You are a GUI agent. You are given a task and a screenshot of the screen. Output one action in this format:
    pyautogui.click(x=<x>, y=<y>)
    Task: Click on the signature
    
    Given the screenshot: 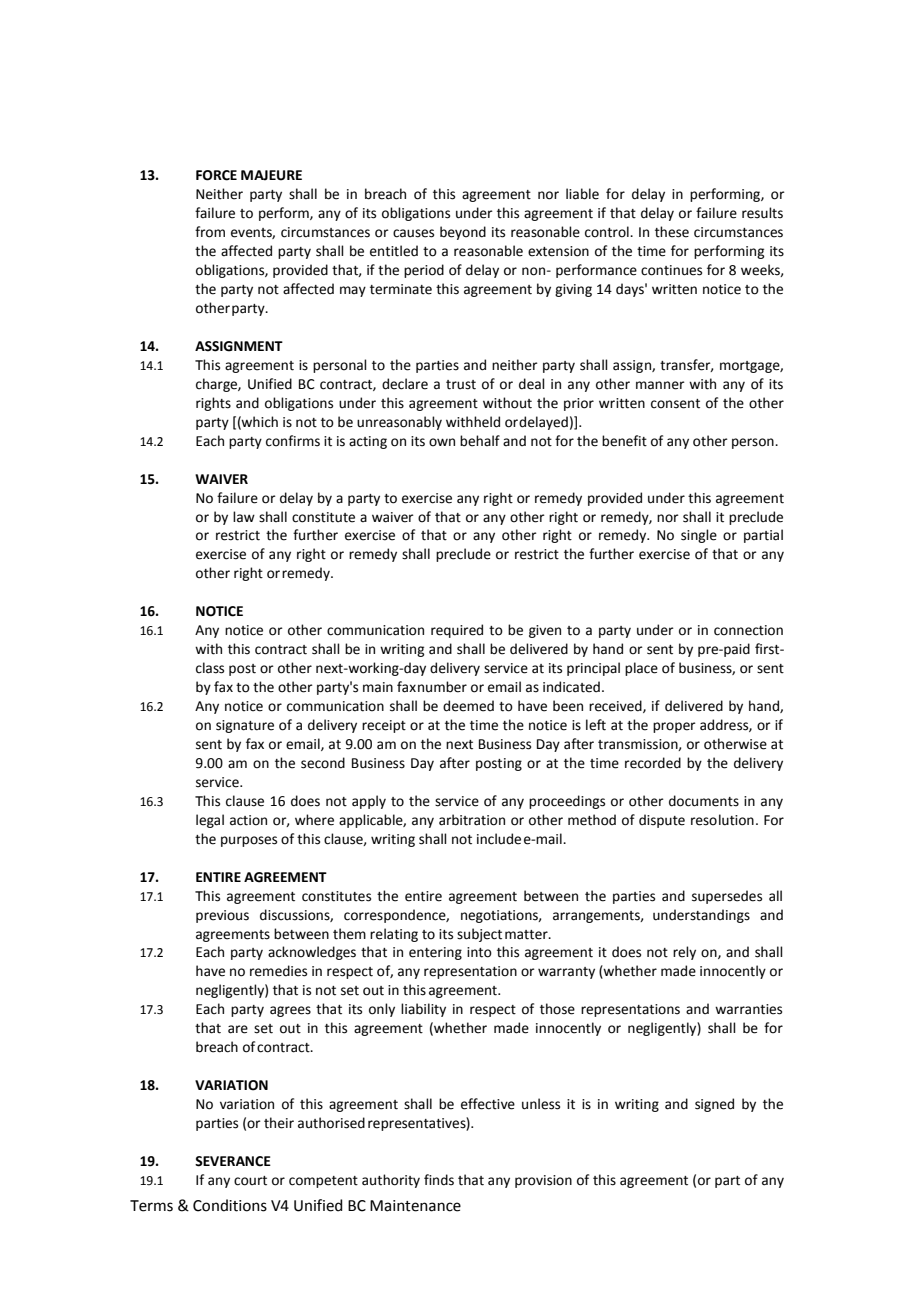 What is the action you would take?
    pyautogui.click(x=245, y=726)
